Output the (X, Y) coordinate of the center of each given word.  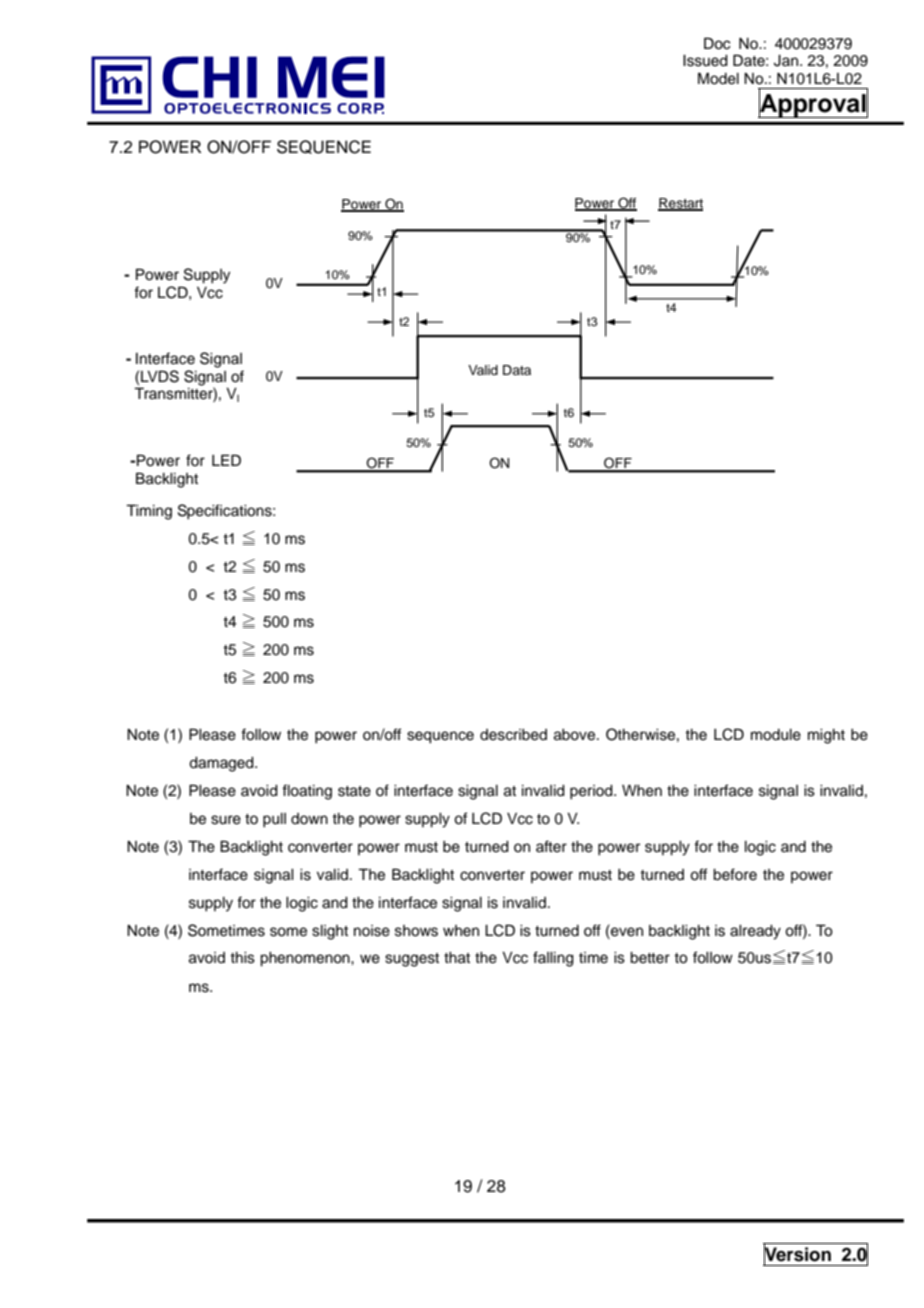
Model (718, 78)
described (513, 735)
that (457, 958)
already (755, 932)
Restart (680, 204)
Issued (705, 61)
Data (517, 370)
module (776, 735)
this (242, 958)
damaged (222, 764)
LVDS (160, 376)
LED (226, 460)
